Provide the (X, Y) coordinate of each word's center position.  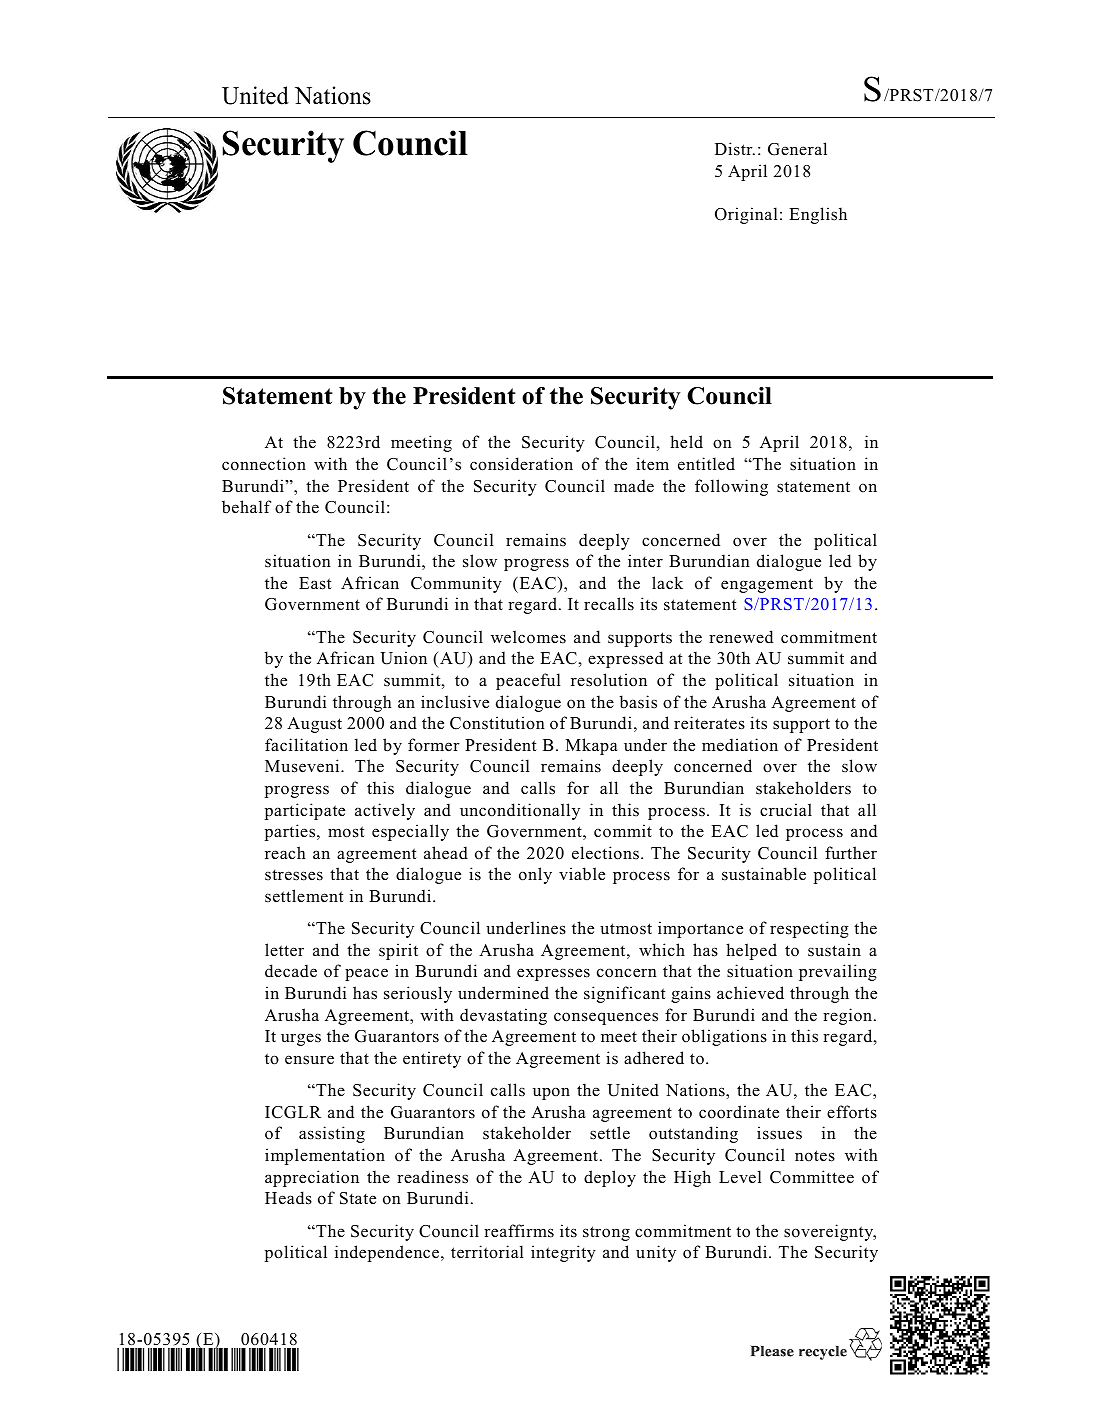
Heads (288, 1198)
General (797, 149)
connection (264, 464)
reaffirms (519, 1231)
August (314, 725)
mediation (740, 745)
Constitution (497, 723)
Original (746, 215)
